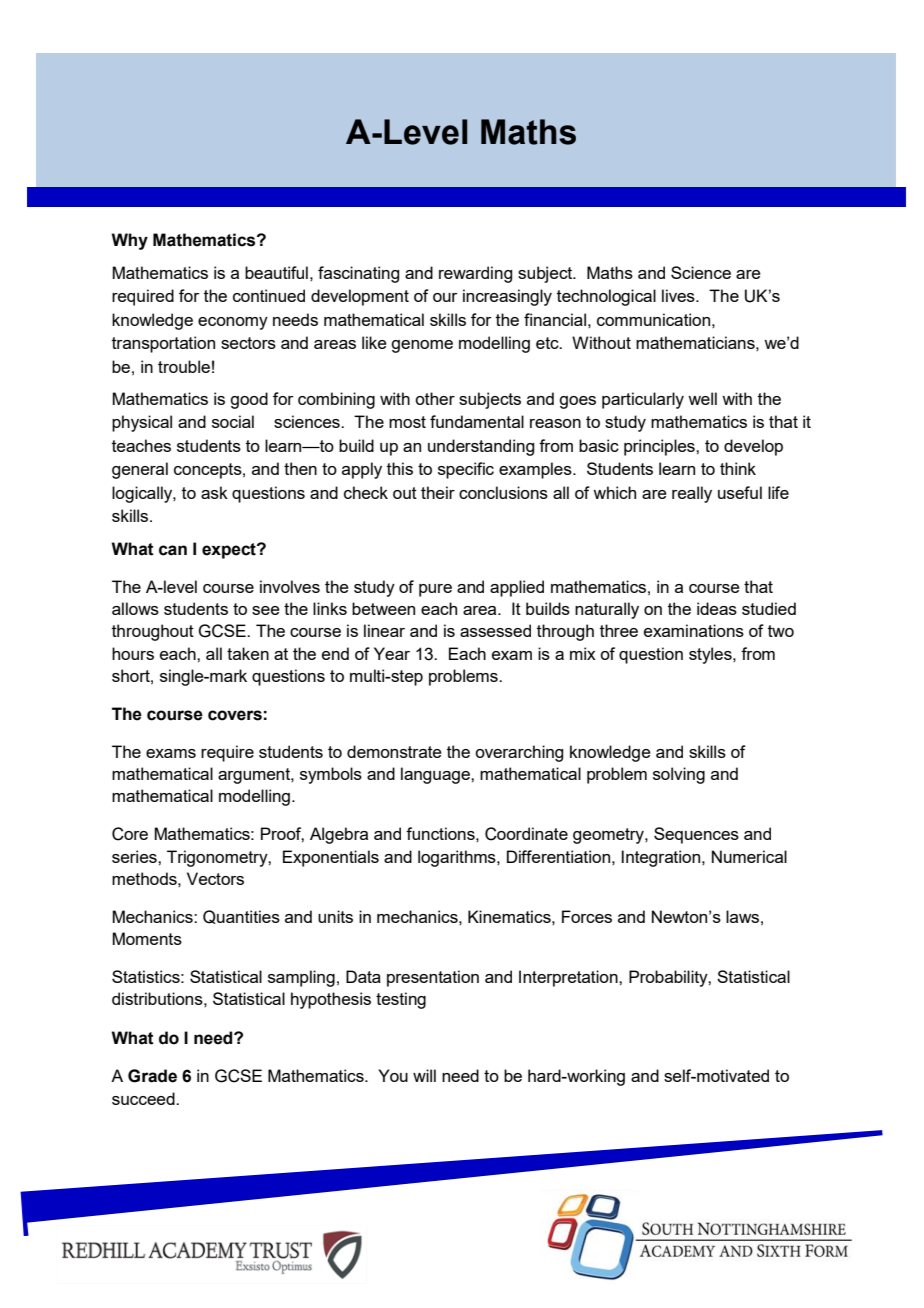 Image resolution: width=924 pixels, height=1308 pixels. I want to click on lives, so click(679, 295).
